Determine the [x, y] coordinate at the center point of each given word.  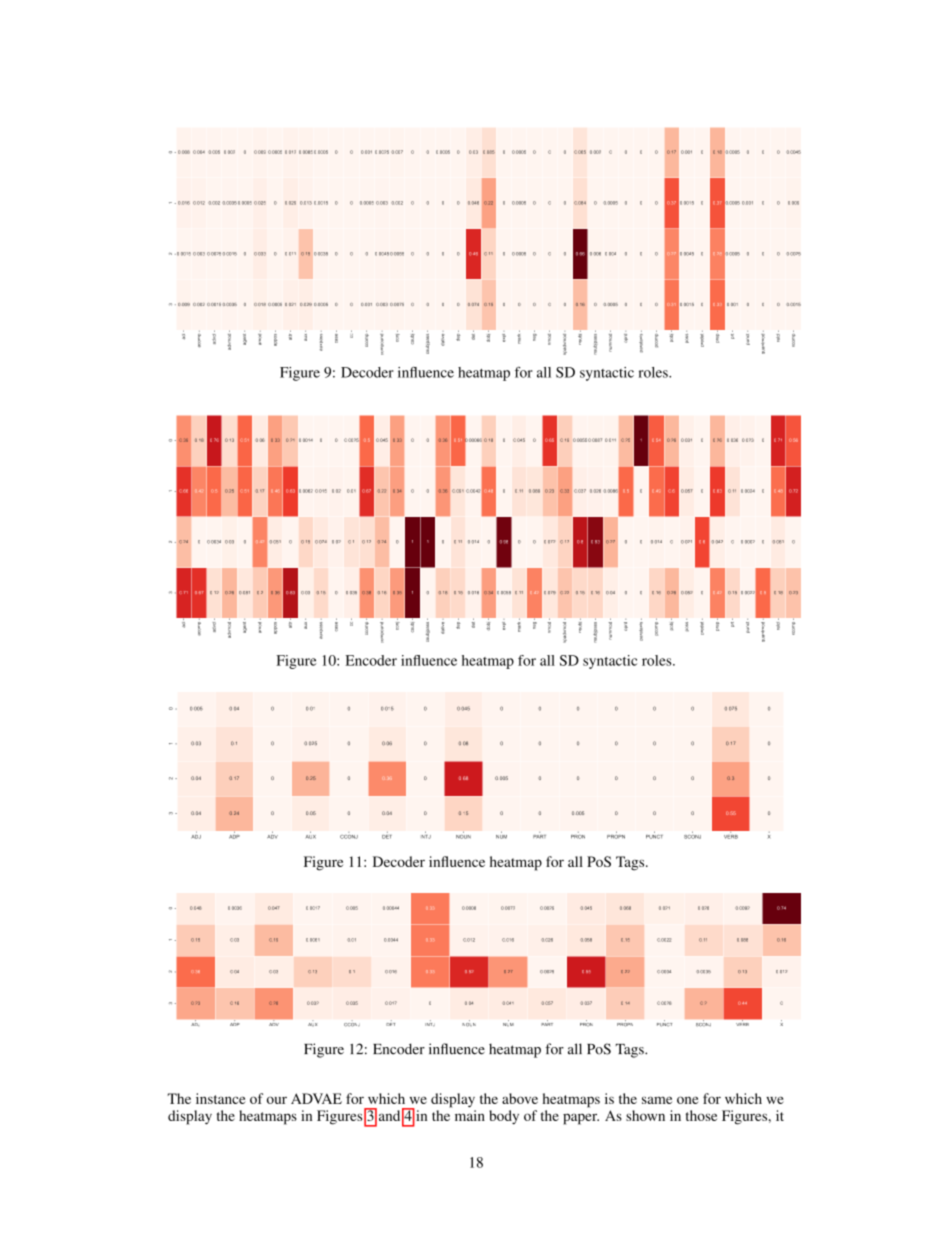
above [520, 1098]
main [470, 1115]
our [277, 1100]
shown [645, 1115]
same [657, 1100]
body [504, 1117]
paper [581, 1119]
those [701, 1115]
